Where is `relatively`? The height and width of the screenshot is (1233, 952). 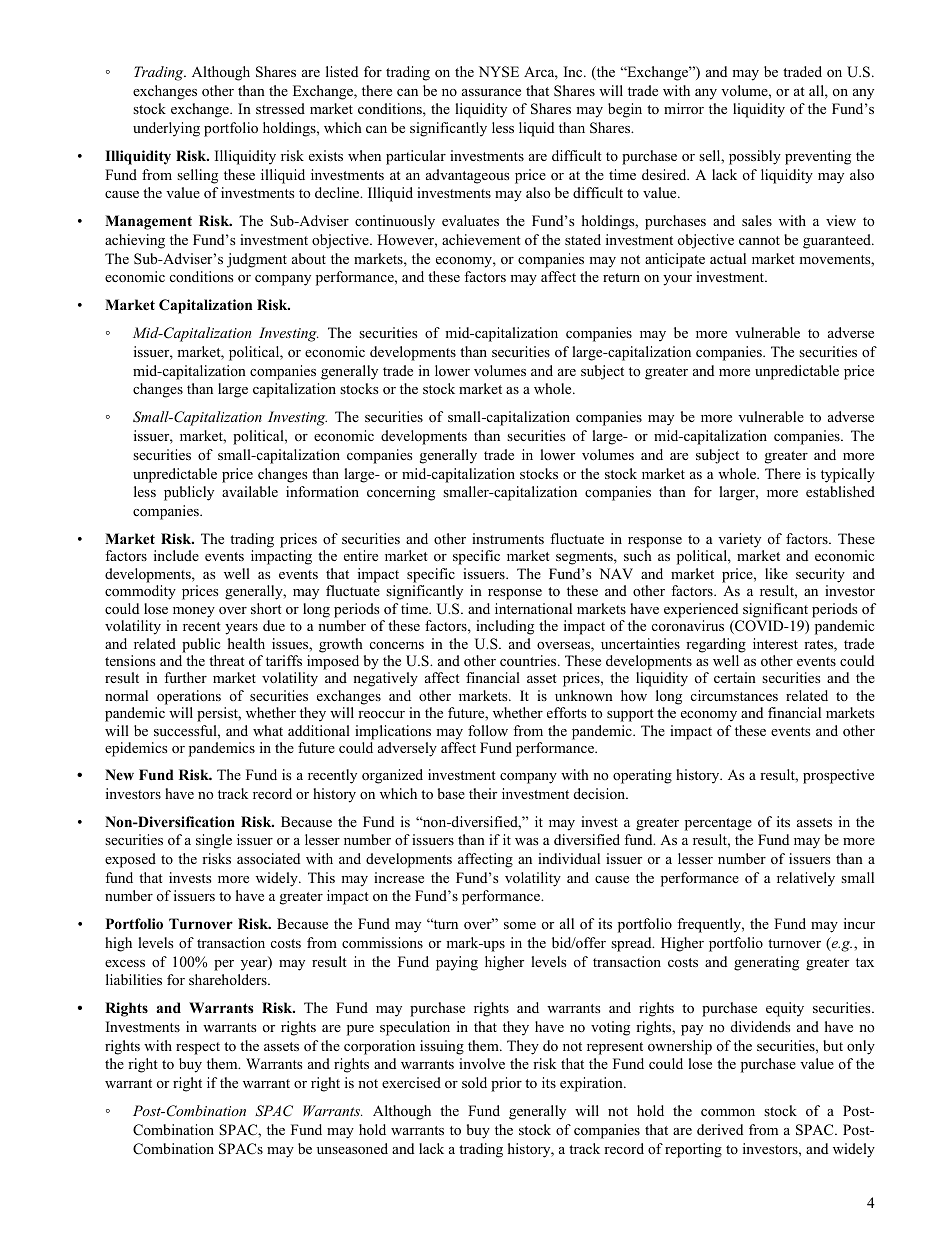 relatively is located at coordinates (806, 879).
